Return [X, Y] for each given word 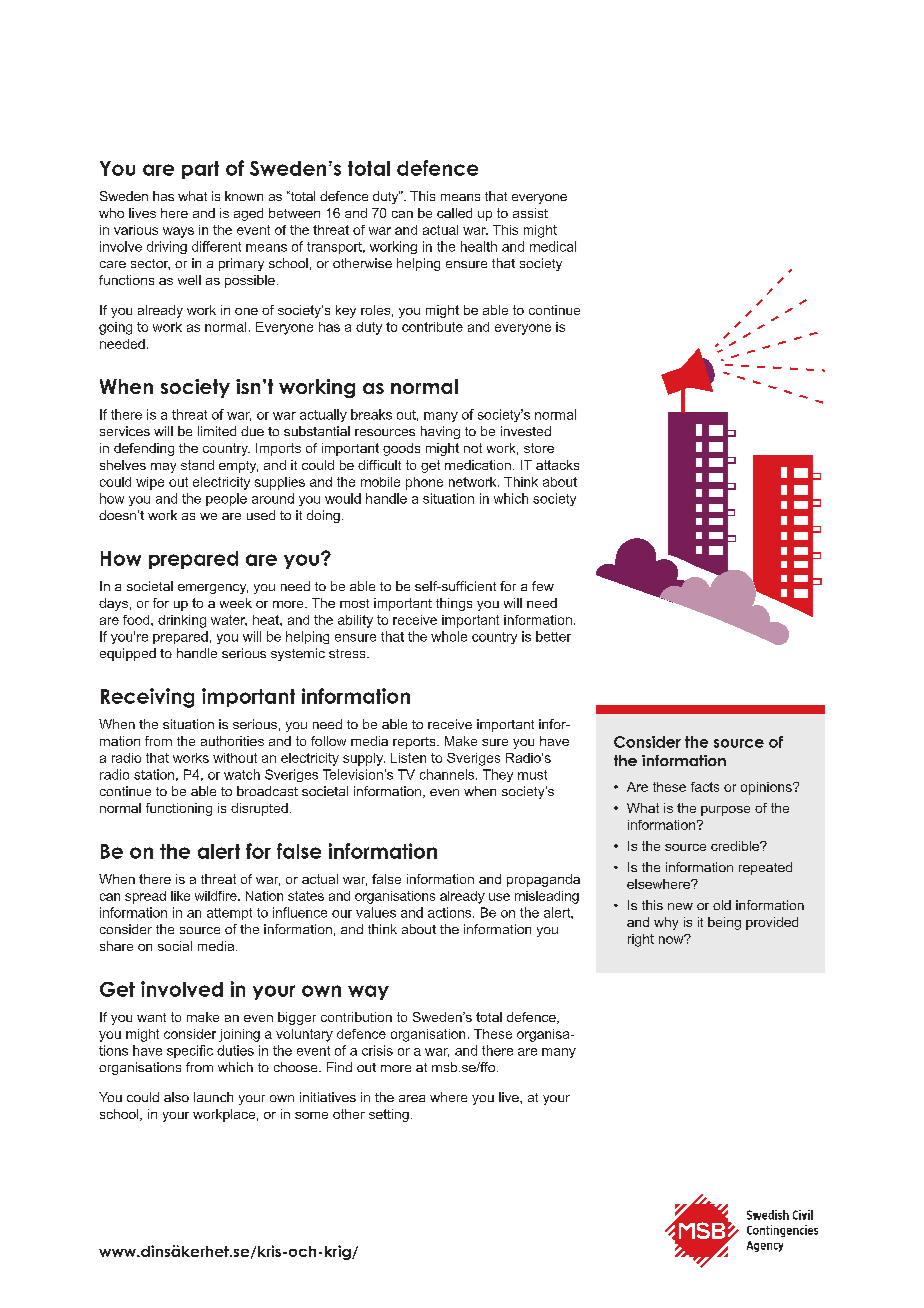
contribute [432, 327]
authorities [232, 741]
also [176, 1097]
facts [705, 787]
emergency [213, 589]
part [200, 170]
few [543, 586]
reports [415, 743]
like [180, 896]
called [454, 213]
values [376, 912]
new [680, 906]
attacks [557, 465]
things [454, 604]
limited [217, 431]
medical [553, 246]
